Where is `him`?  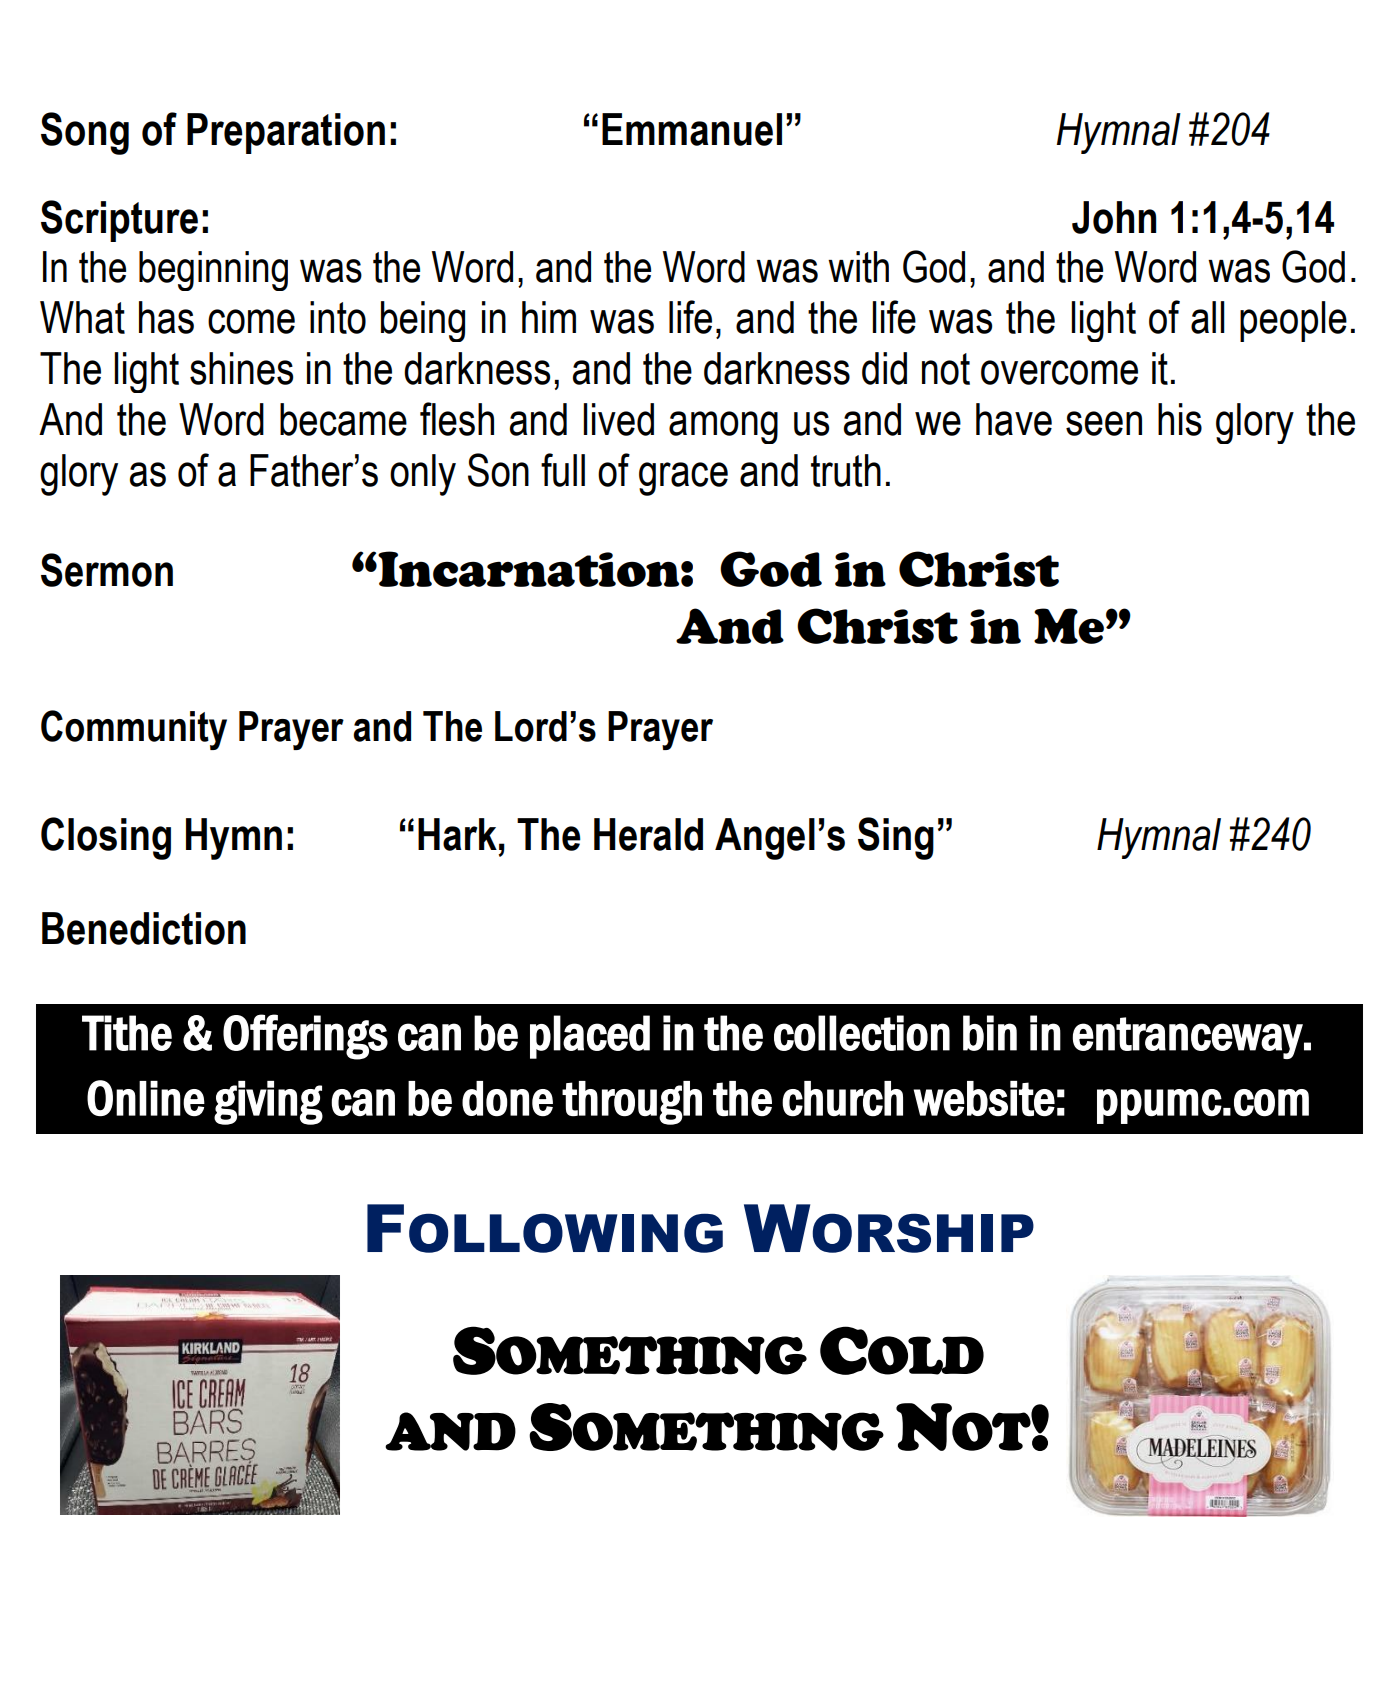
him is located at coordinates (549, 317).
